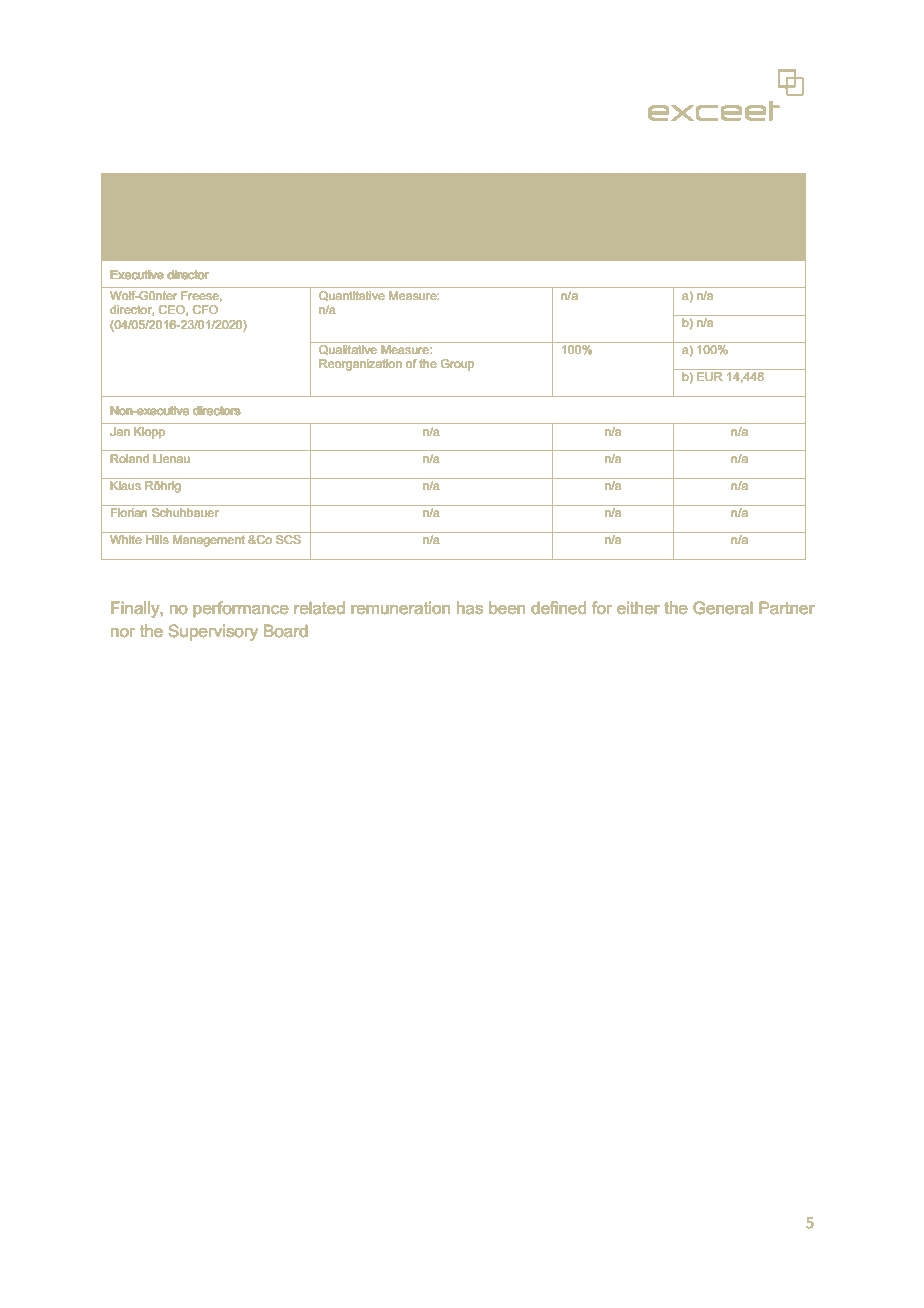 This screenshot has height=1308, width=924. Describe the element at coordinates (418, 183) in the screenshot. I see `year` at that location.
